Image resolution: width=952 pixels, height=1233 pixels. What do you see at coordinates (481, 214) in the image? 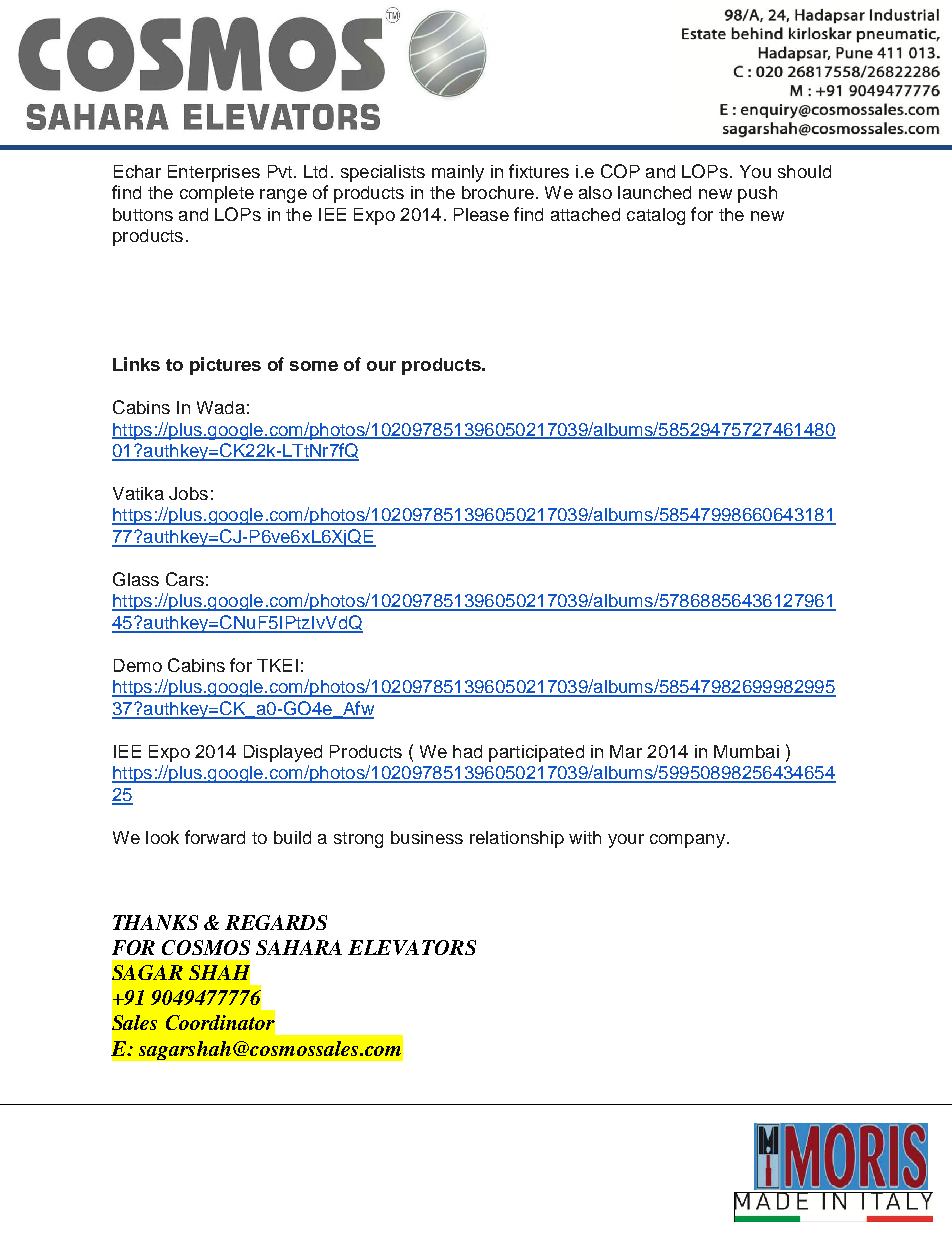
I see `Please` at bounding box center [481, 214].
